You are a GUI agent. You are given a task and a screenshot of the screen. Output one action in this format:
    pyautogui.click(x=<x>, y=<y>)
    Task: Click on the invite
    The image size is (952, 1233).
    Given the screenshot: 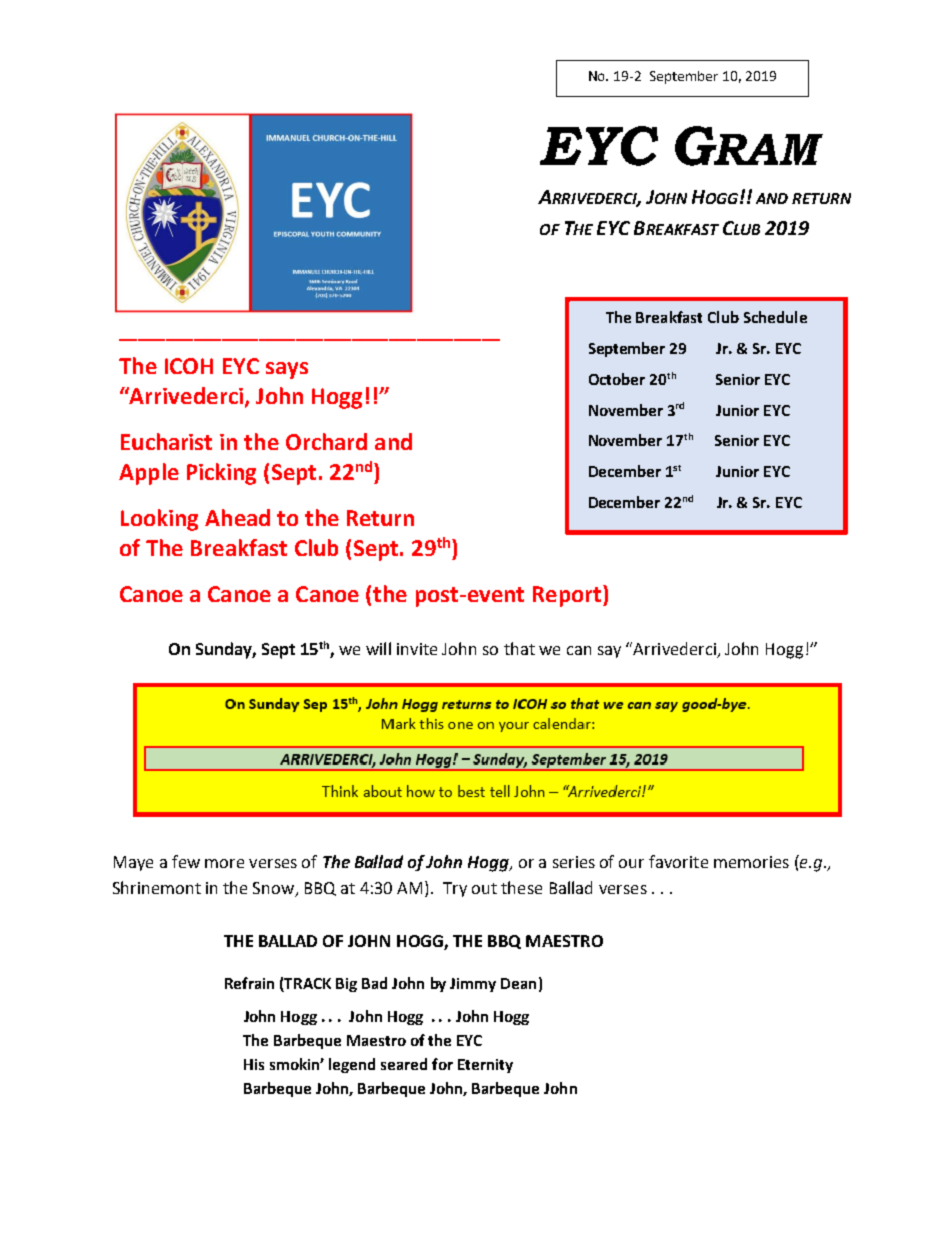 What is the action you would take?
    pyautogui.click(x=417, y=649)
